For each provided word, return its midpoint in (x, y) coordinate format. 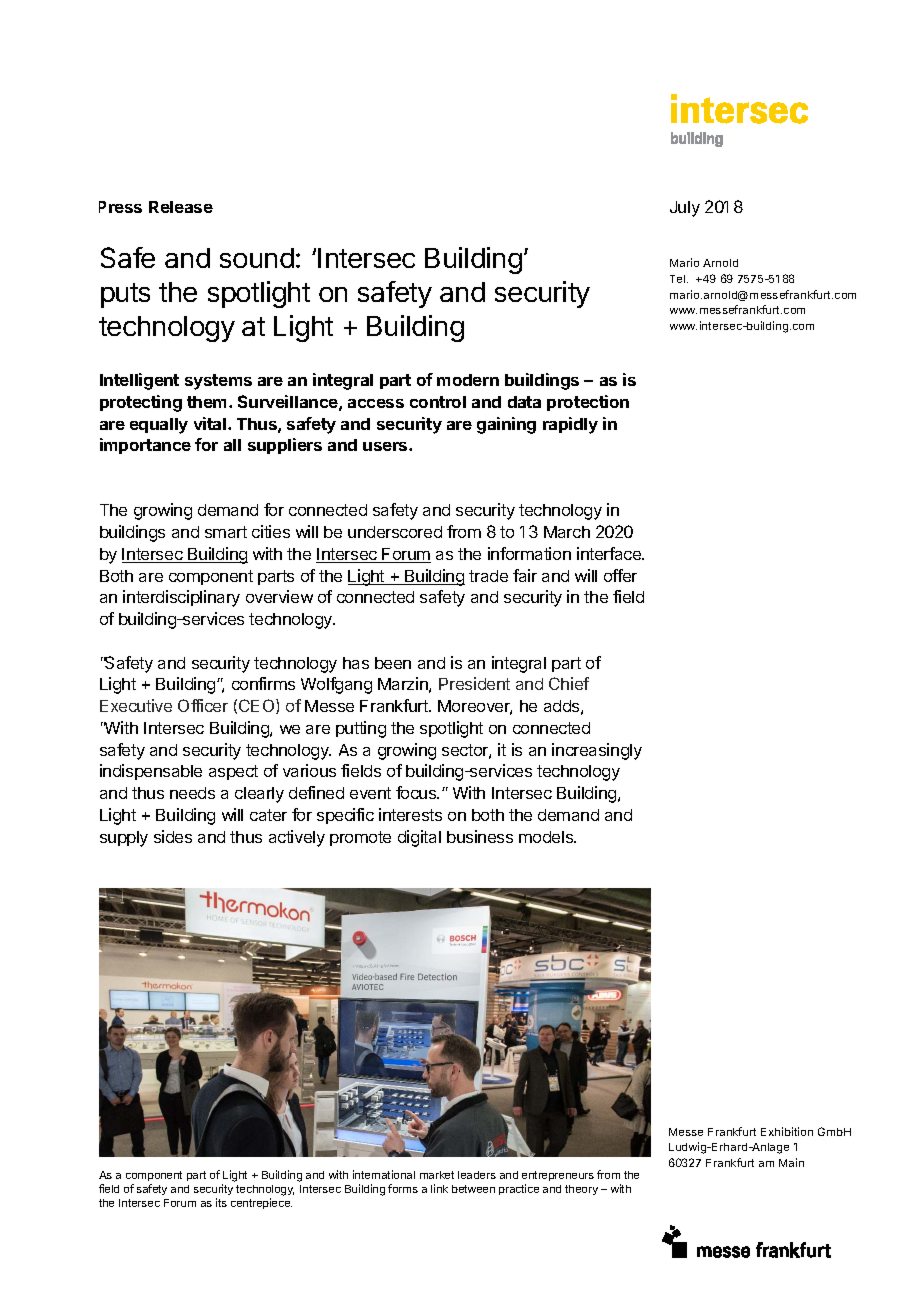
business (480, 836)
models (547, 837)
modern (468, 380)
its (221, 1202)
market (437, 1175)
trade (488, 576)
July (685, 209)
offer (620, 575)
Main (791, 1162)
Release (181, 207)
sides (173, 836)
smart (226, 532)
